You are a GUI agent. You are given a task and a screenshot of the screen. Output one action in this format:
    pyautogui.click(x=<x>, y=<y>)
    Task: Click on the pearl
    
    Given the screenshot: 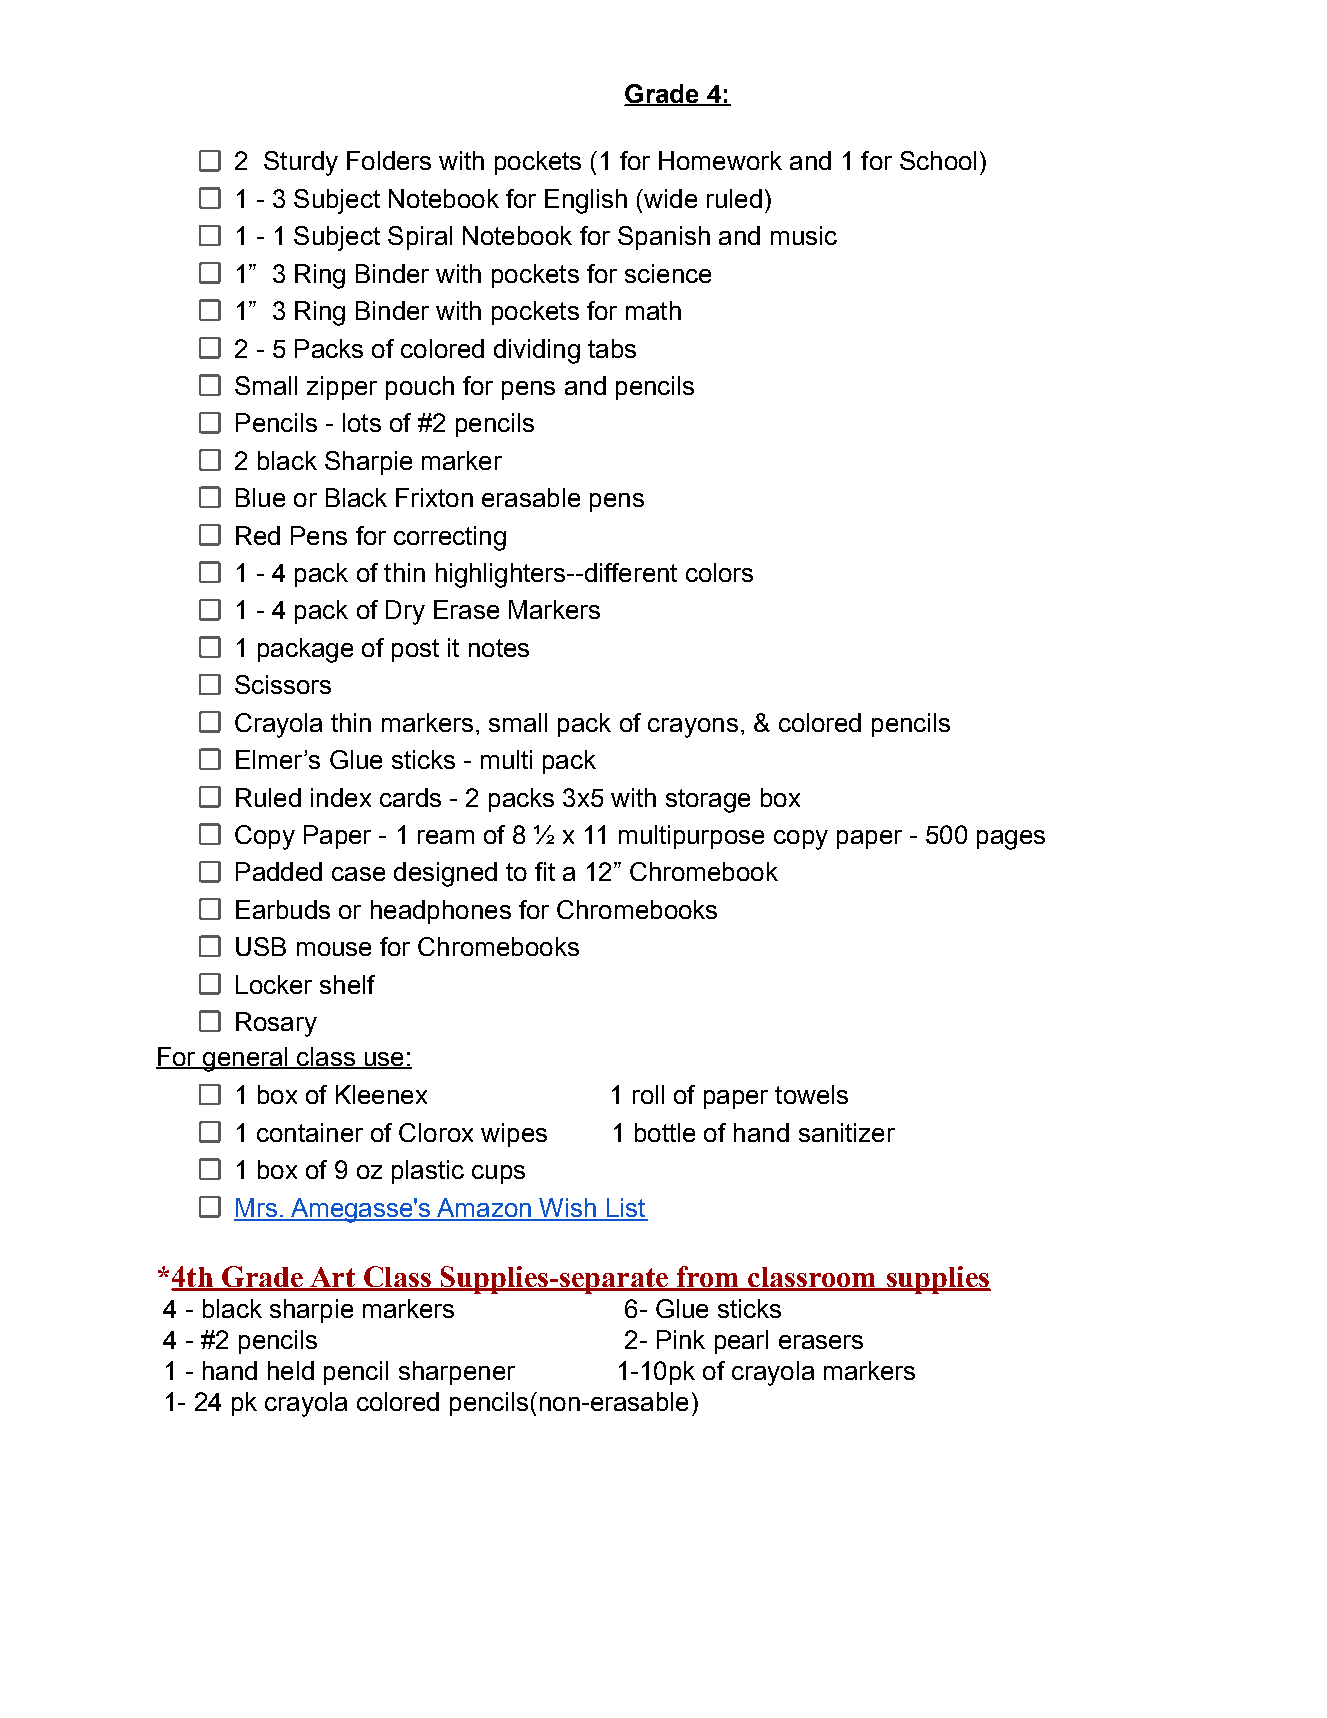 What is the action you would take?
    pyautogui.click(x=741, y=1342)
